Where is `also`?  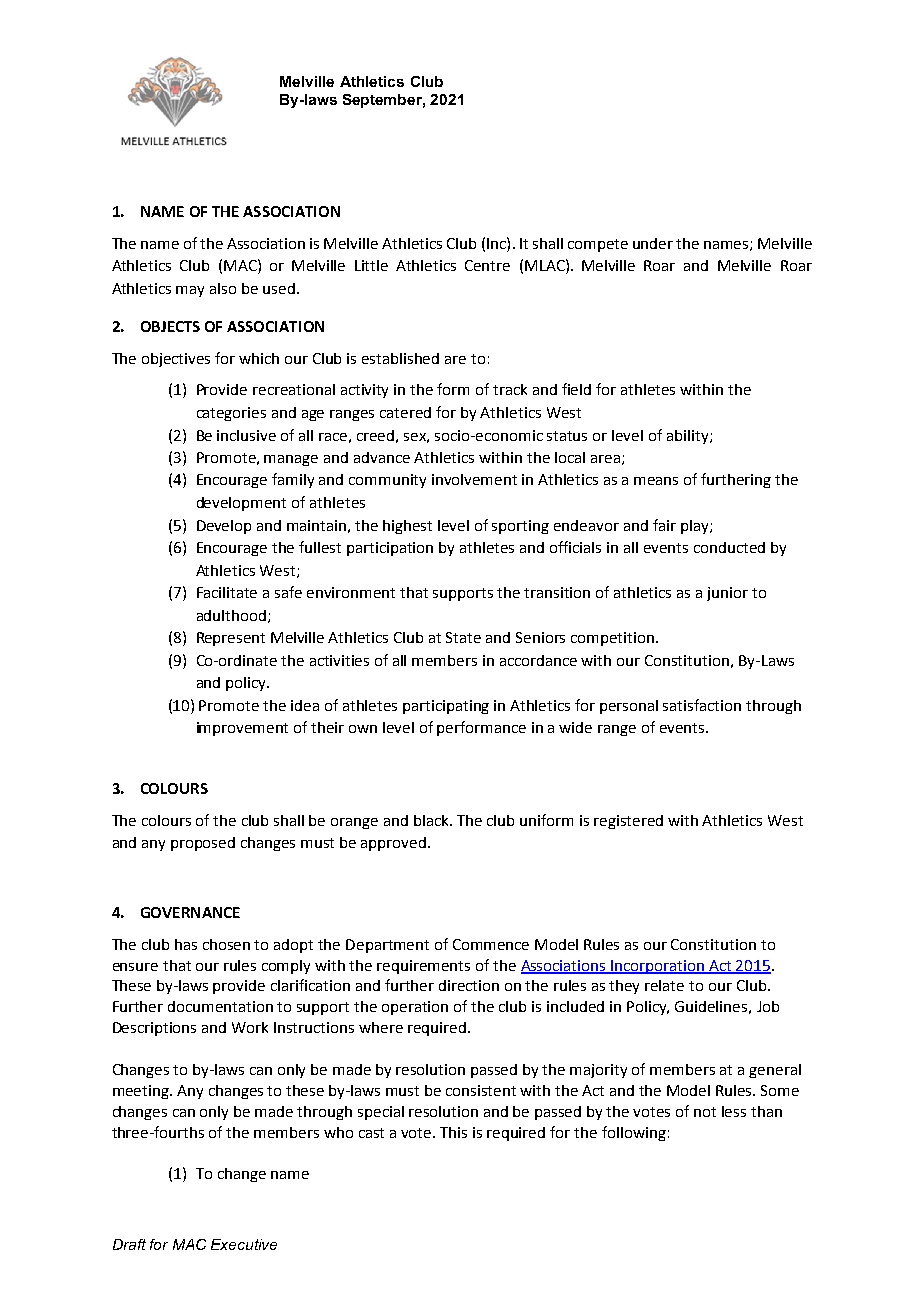 also is located at coordinates (223, 288).
